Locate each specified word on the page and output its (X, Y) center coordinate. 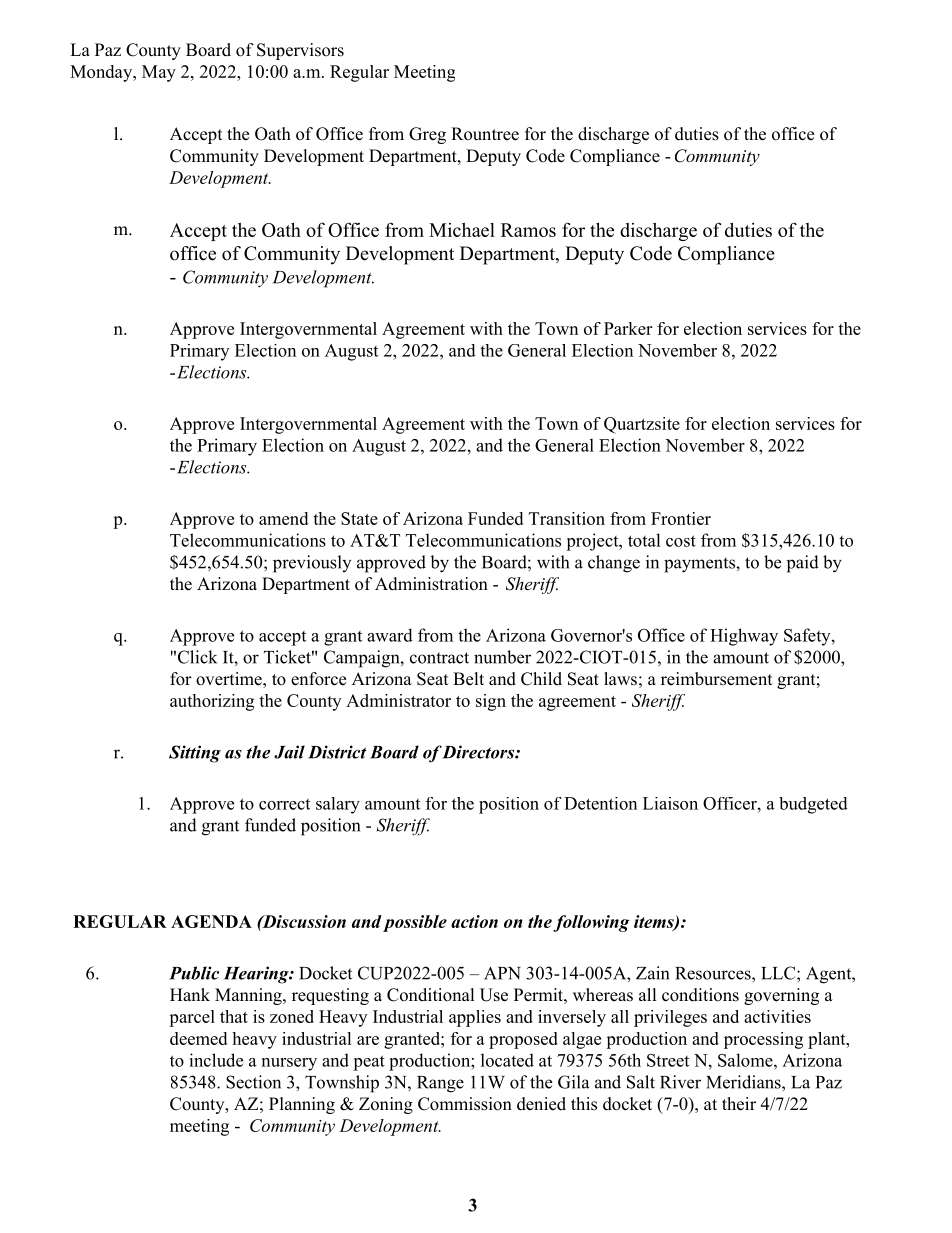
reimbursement (716, 679)
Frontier (681, 518)
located (507, 1060)
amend (283, 518)
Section (253, 1082)
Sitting (195, 754)
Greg (427, 135)
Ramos (528, 230)
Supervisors (300, 51)
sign (491, 702)
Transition (567, 518)
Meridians (744, 1082)
